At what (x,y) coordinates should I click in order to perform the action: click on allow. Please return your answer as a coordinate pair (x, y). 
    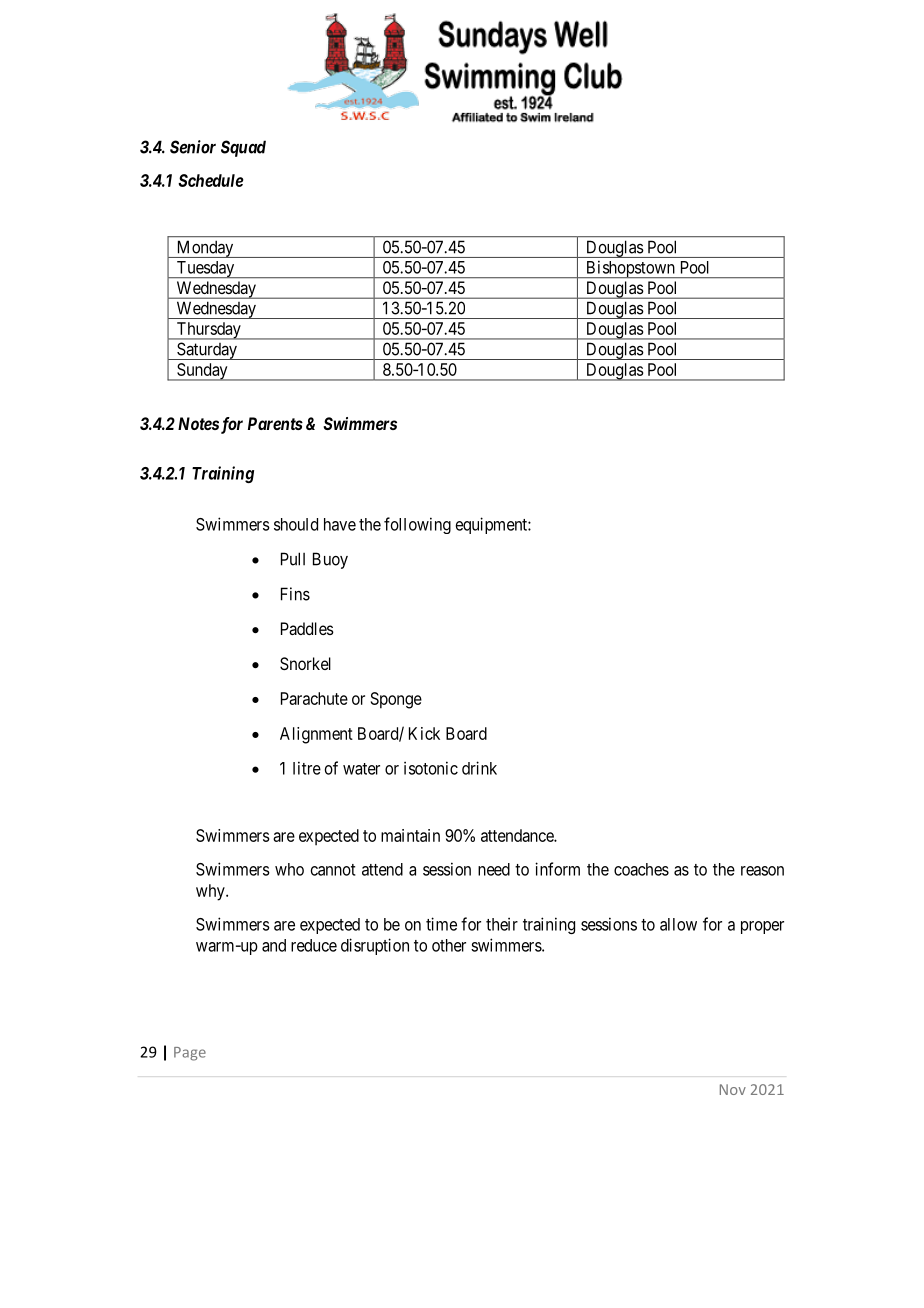
    Looking at the image, I should click on (678, 924).
